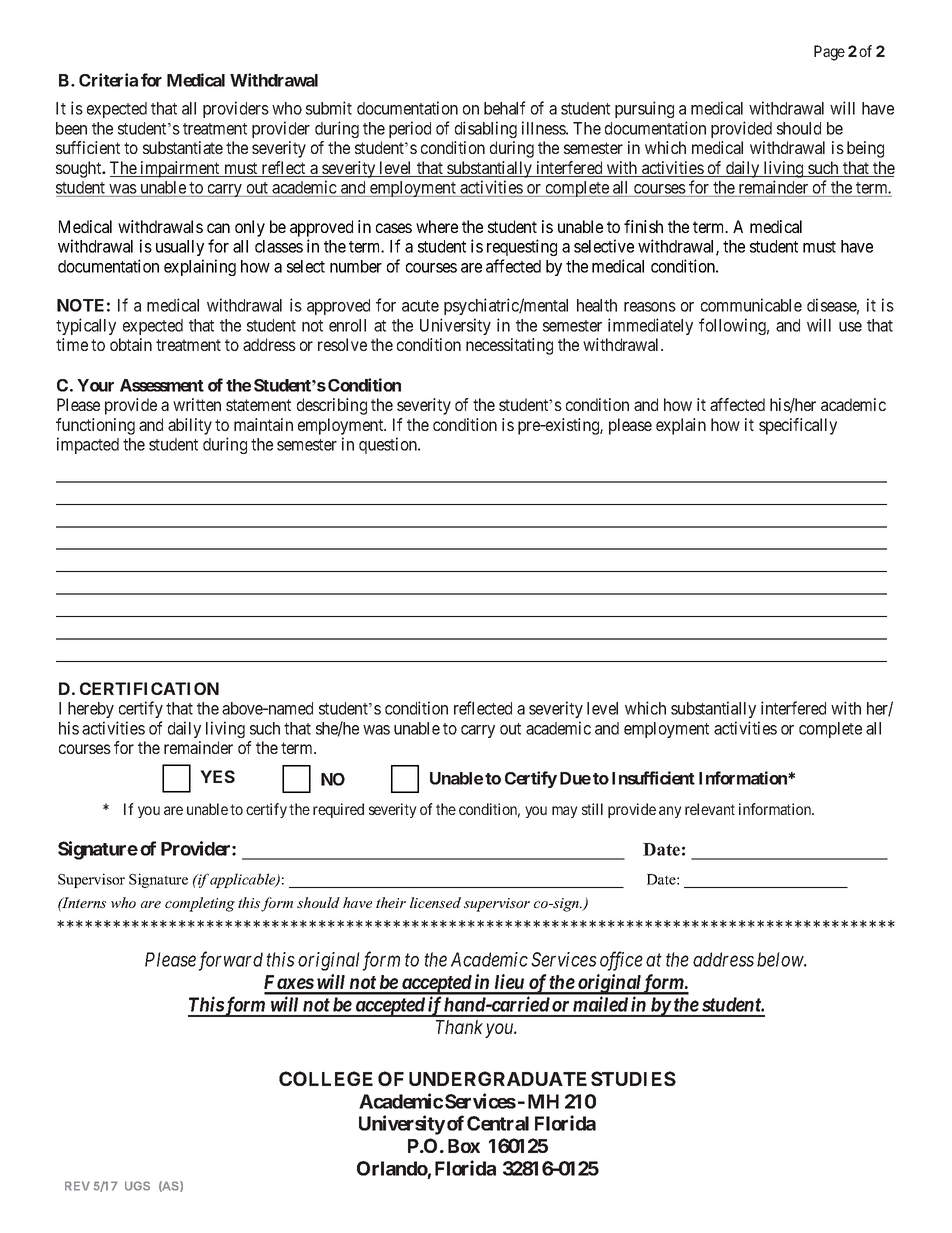 This screenshot has height=1233, width=952. Describe the element at coordinates (464, 1146) in the screenshot. I see `Box` at that location.
